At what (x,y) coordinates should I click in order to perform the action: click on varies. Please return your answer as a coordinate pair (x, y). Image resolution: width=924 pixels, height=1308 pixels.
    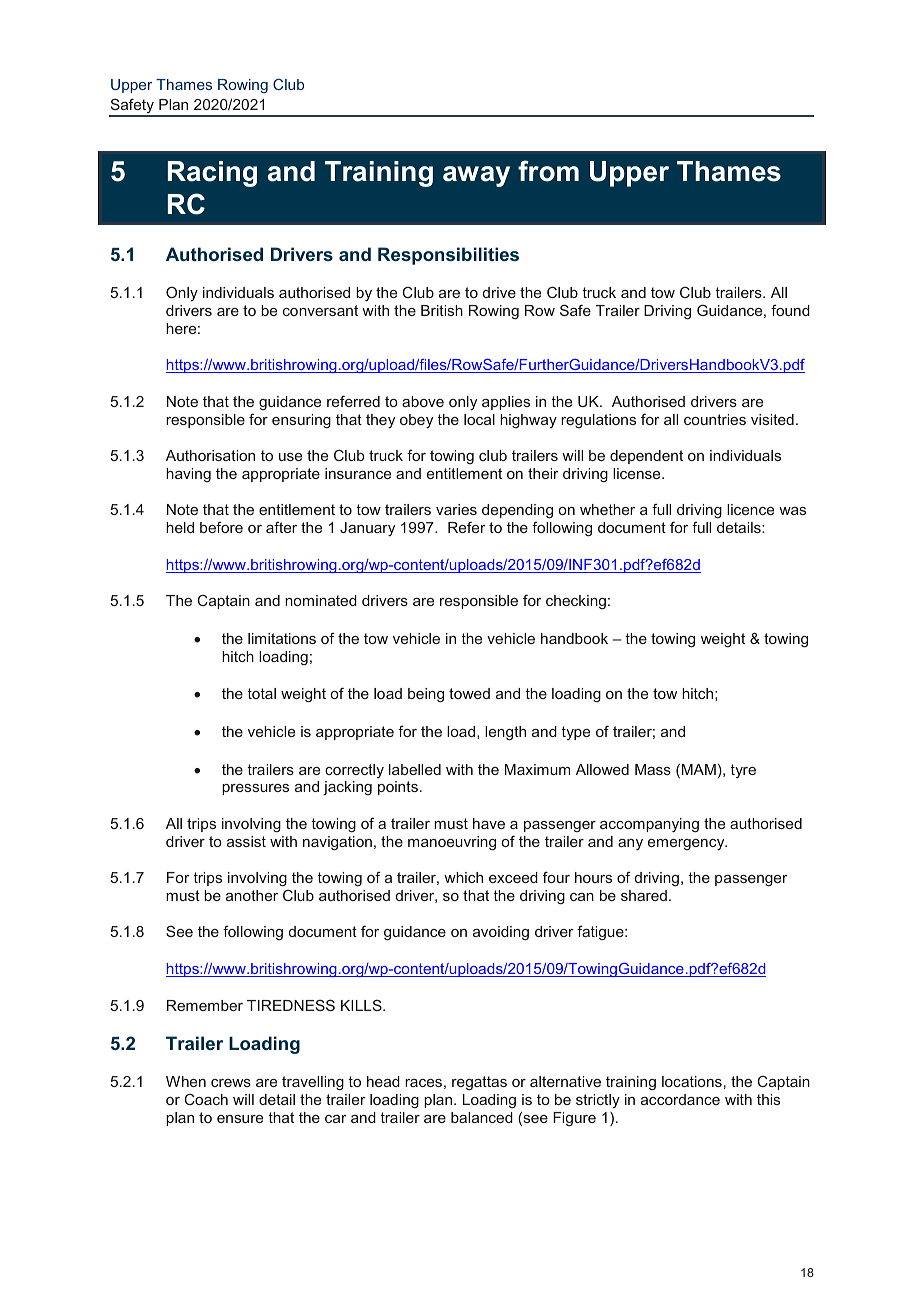
    Looking at the image, I should click on (456, 509).
